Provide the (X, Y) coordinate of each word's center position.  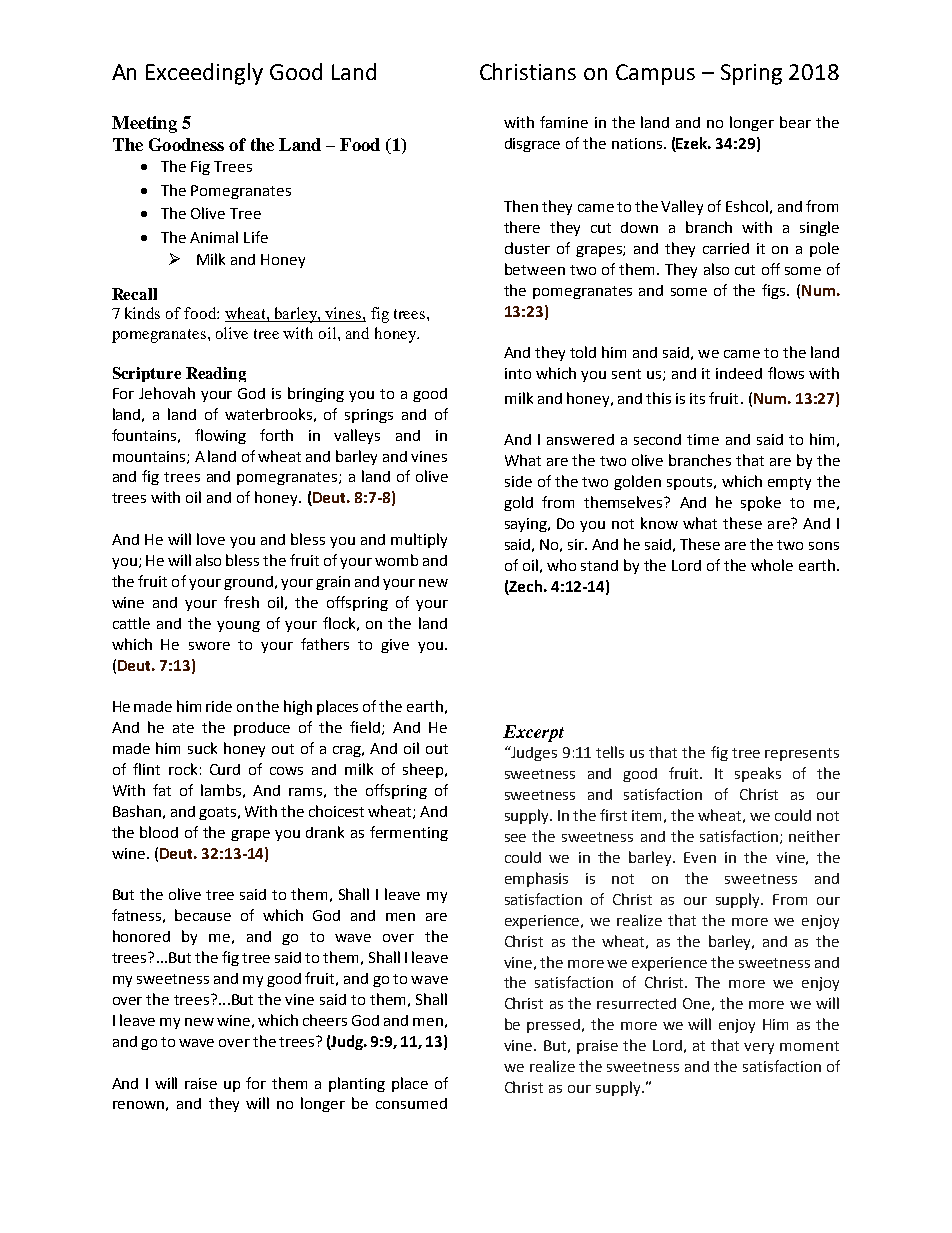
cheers (325, 1020)
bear (795, 122)
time (703, 439)
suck (202, 748)
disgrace (532, 145)
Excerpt (533, 733)
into (518, 373)
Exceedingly (204, 74)
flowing (220, 436)
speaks (758, 774)
